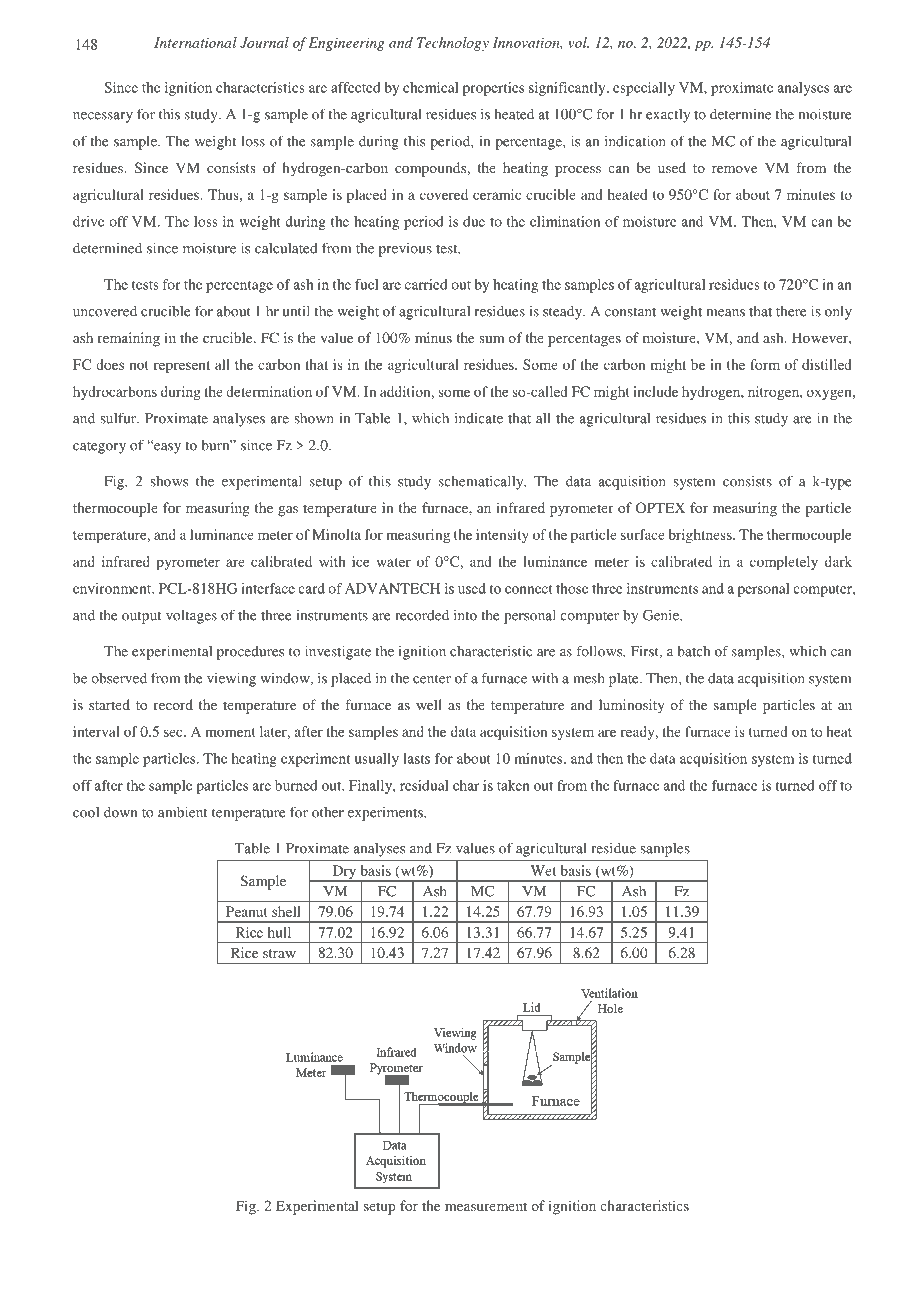 This screenshot has height=1308, width=924. What do you see at coordinates (543, 870) in the screenshot?
I see `Wet` at bounding box center [543, 870].
